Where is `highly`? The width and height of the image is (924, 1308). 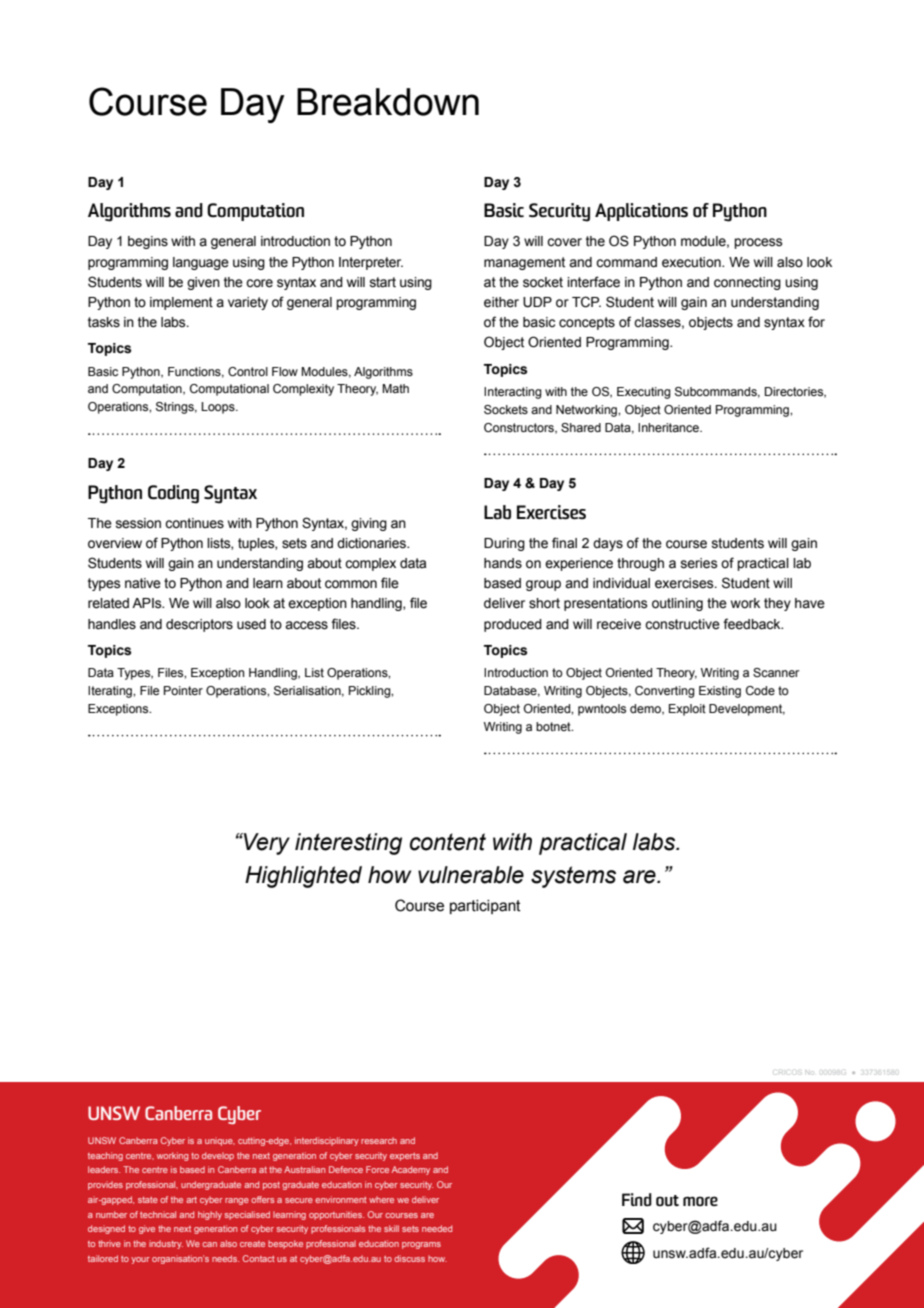 highly is located at coordinates (210, 1215).
